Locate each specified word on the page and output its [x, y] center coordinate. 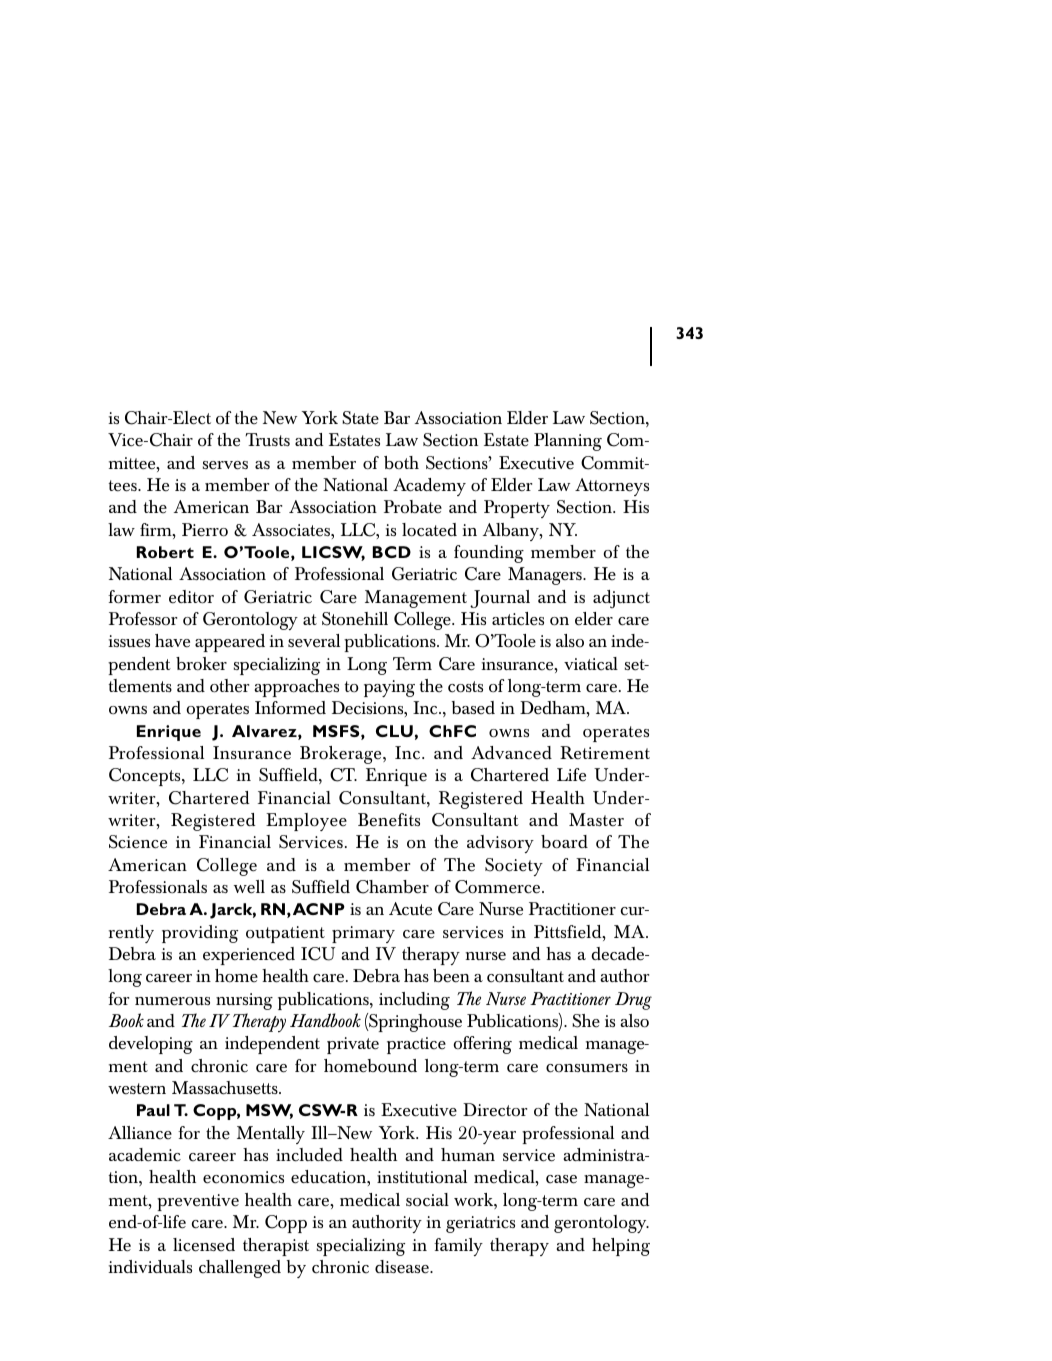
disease [403, 1267]
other [229, 686]
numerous [172, 1001]
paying [389, 688]
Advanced [511, 753]
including [414, 1001]
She [586, 1021]
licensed [204, 1245]
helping [621, 1247]
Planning [568, 442]
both [401, 462]
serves [225, 465]
